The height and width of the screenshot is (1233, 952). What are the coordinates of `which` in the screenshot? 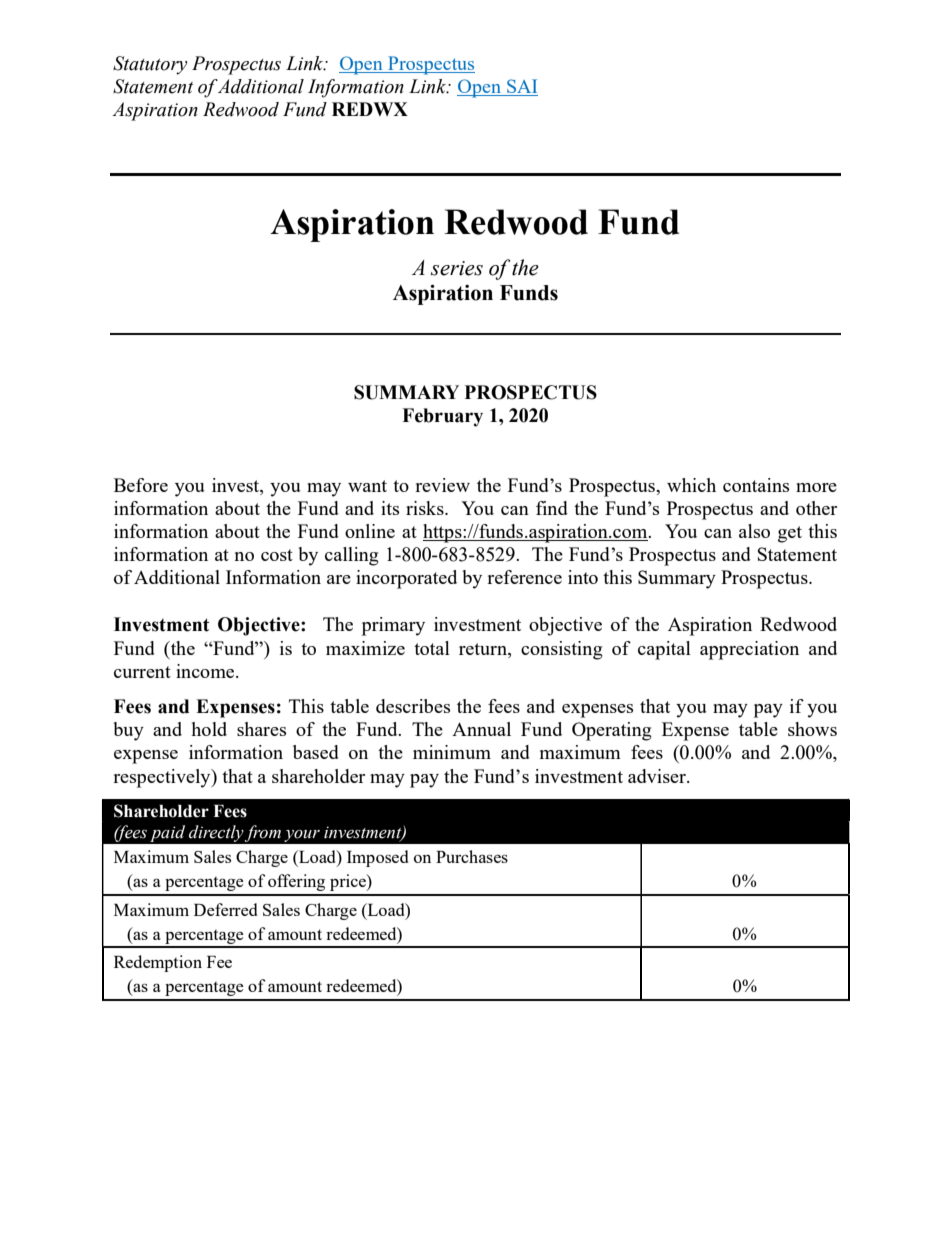 It's located at (691, 485).
